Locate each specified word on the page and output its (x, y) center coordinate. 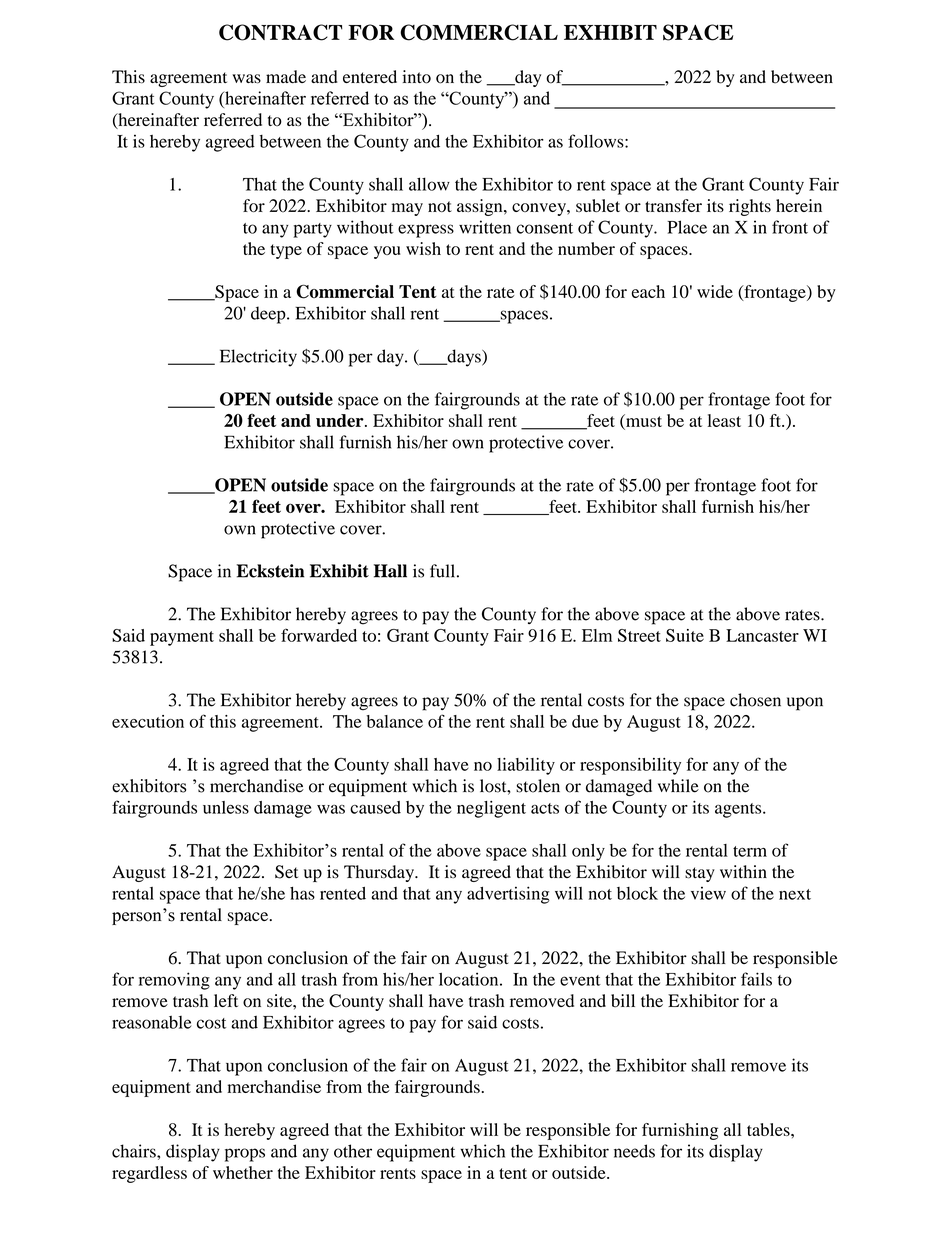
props (245, 1155)
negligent (491, 809)
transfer (673, 205)
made (286, 76)
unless (226, 807)
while (678, 786)
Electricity (258, 358)
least (724, 420)
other (353, 1151)
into (416, 77)
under (341, 420)
